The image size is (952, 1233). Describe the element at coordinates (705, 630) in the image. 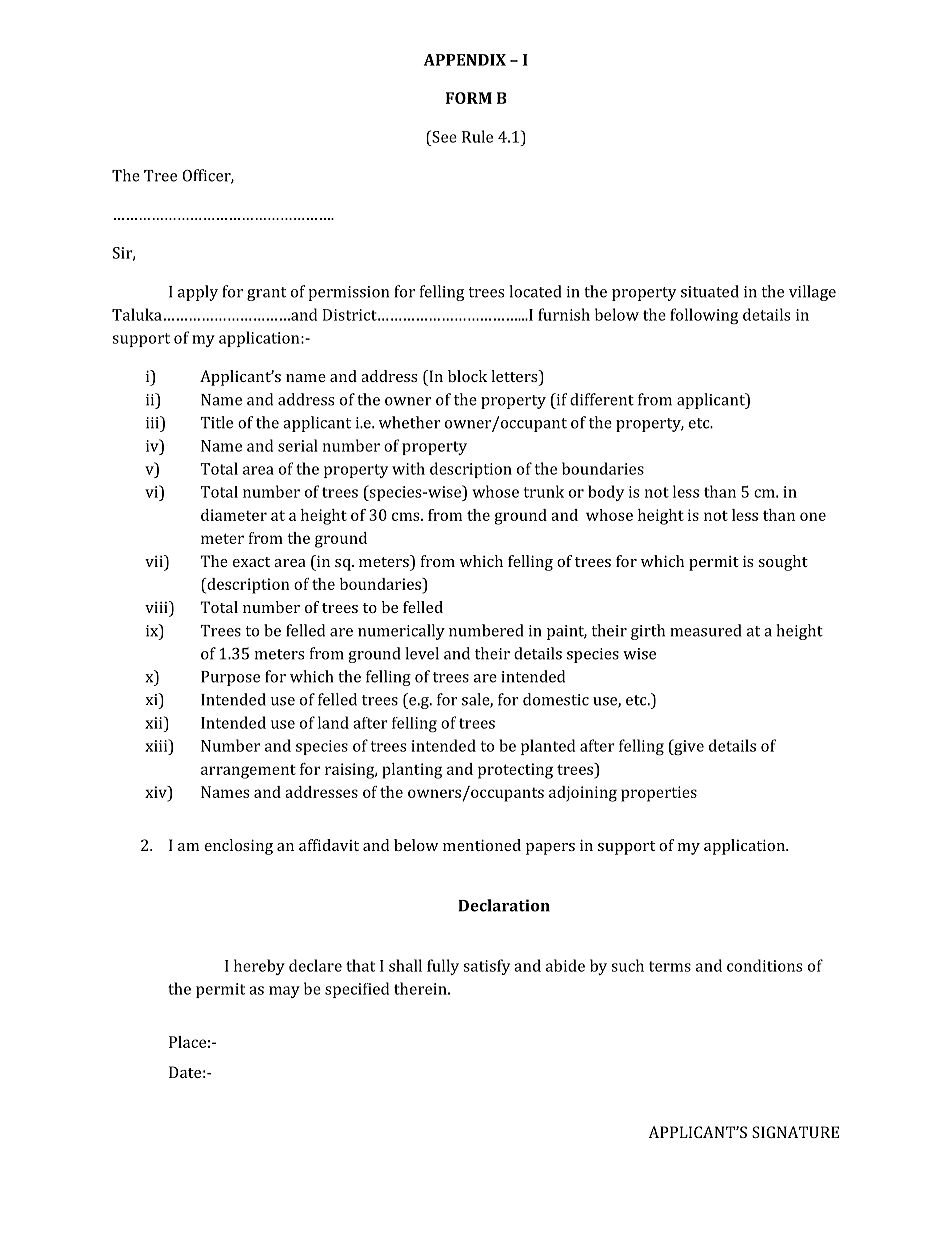

I see `measured` at that location.
